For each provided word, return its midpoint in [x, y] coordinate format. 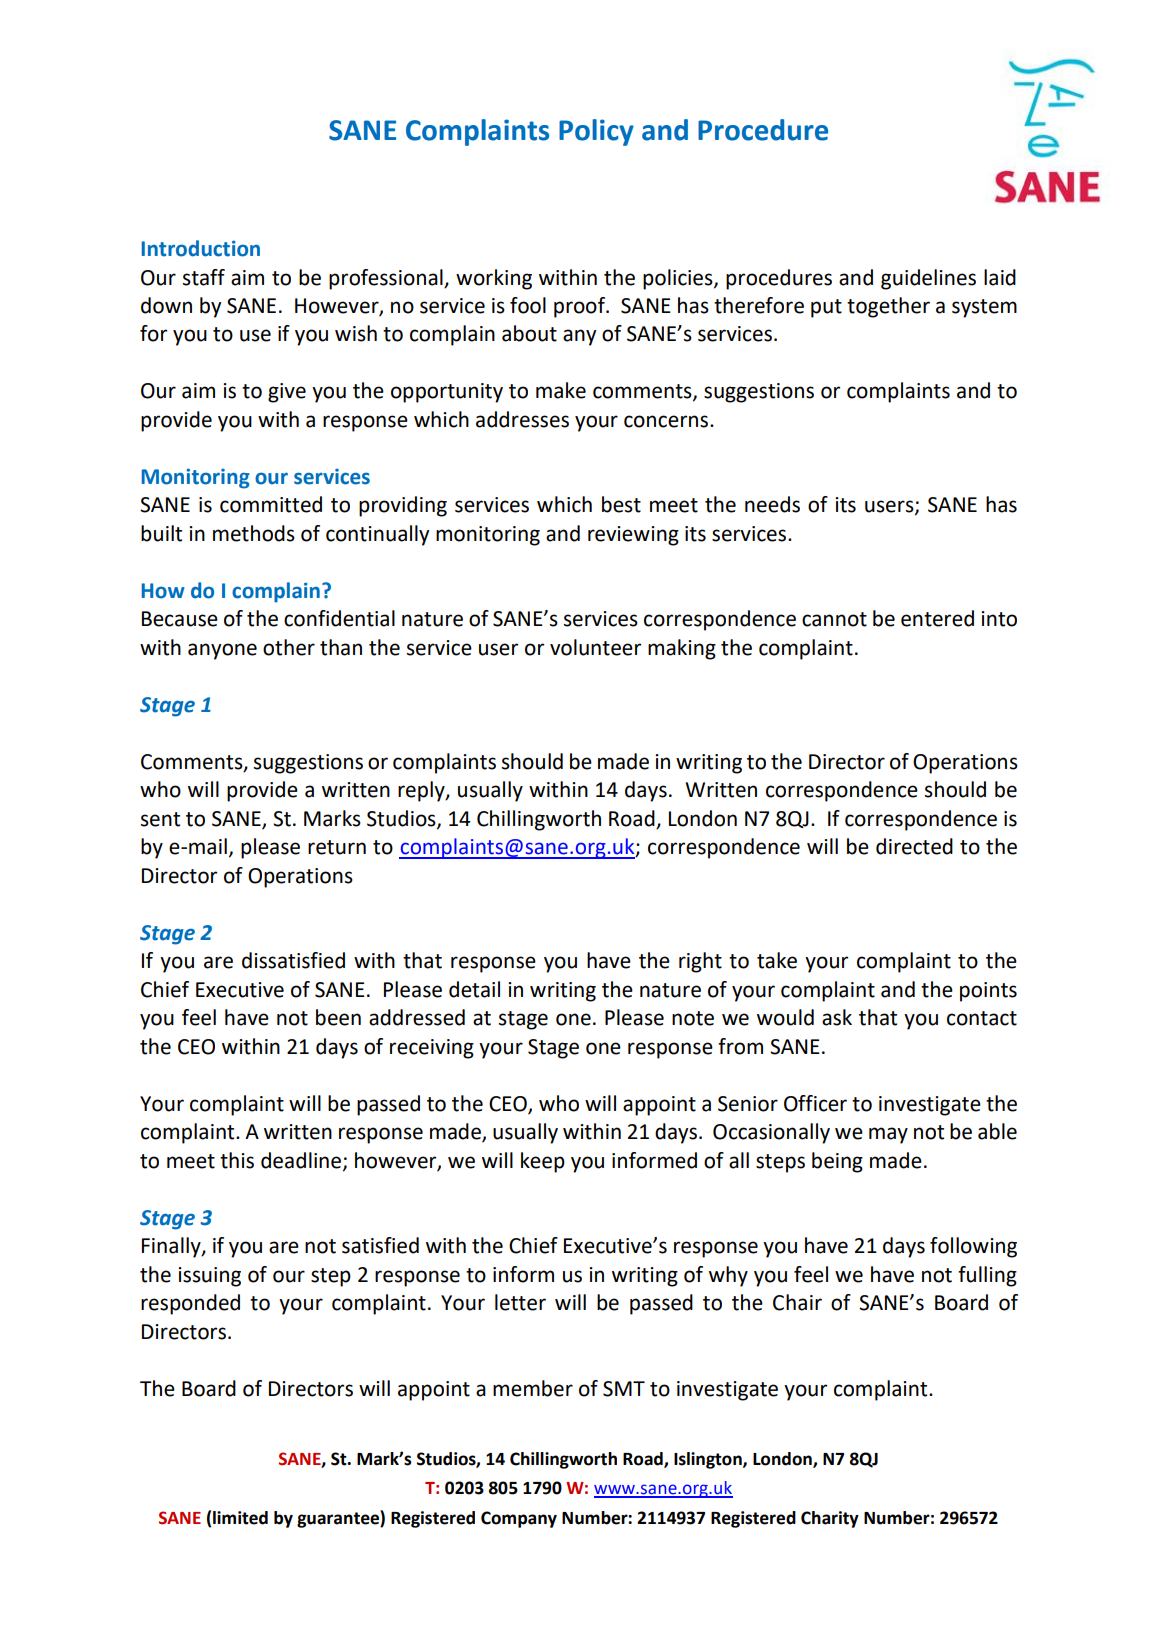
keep [543, 1162]
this [237, 1160]
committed [271, 504]
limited [240, 1518]
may [888, 1135]
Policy [596, 132]
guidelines [928, 279]
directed [914, 846]
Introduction [201, 248]
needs [772, 504]
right [700, 962]
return [337, 847]
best [621, 504]
